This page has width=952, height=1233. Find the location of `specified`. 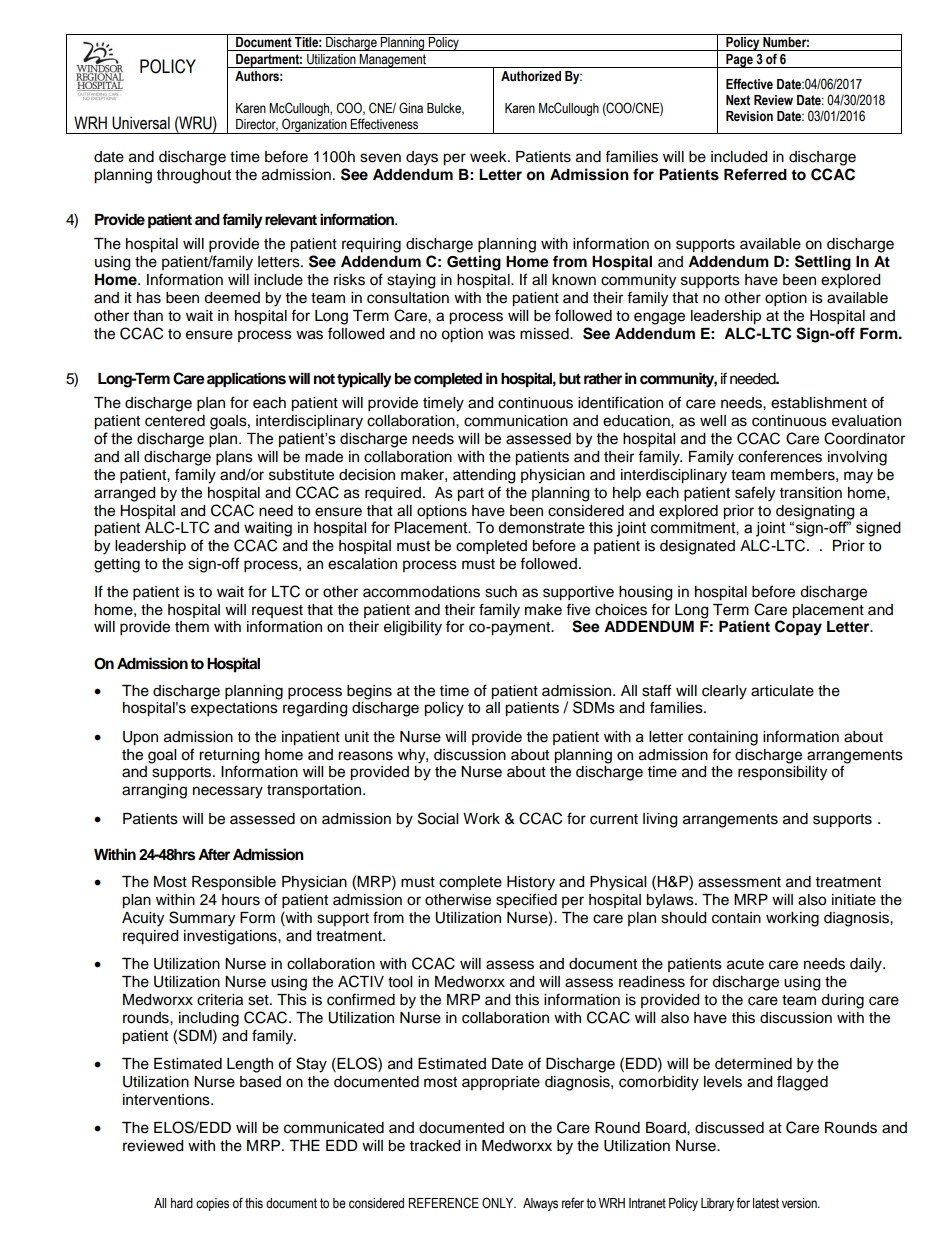

specified is located at coordinates (526, 901).
